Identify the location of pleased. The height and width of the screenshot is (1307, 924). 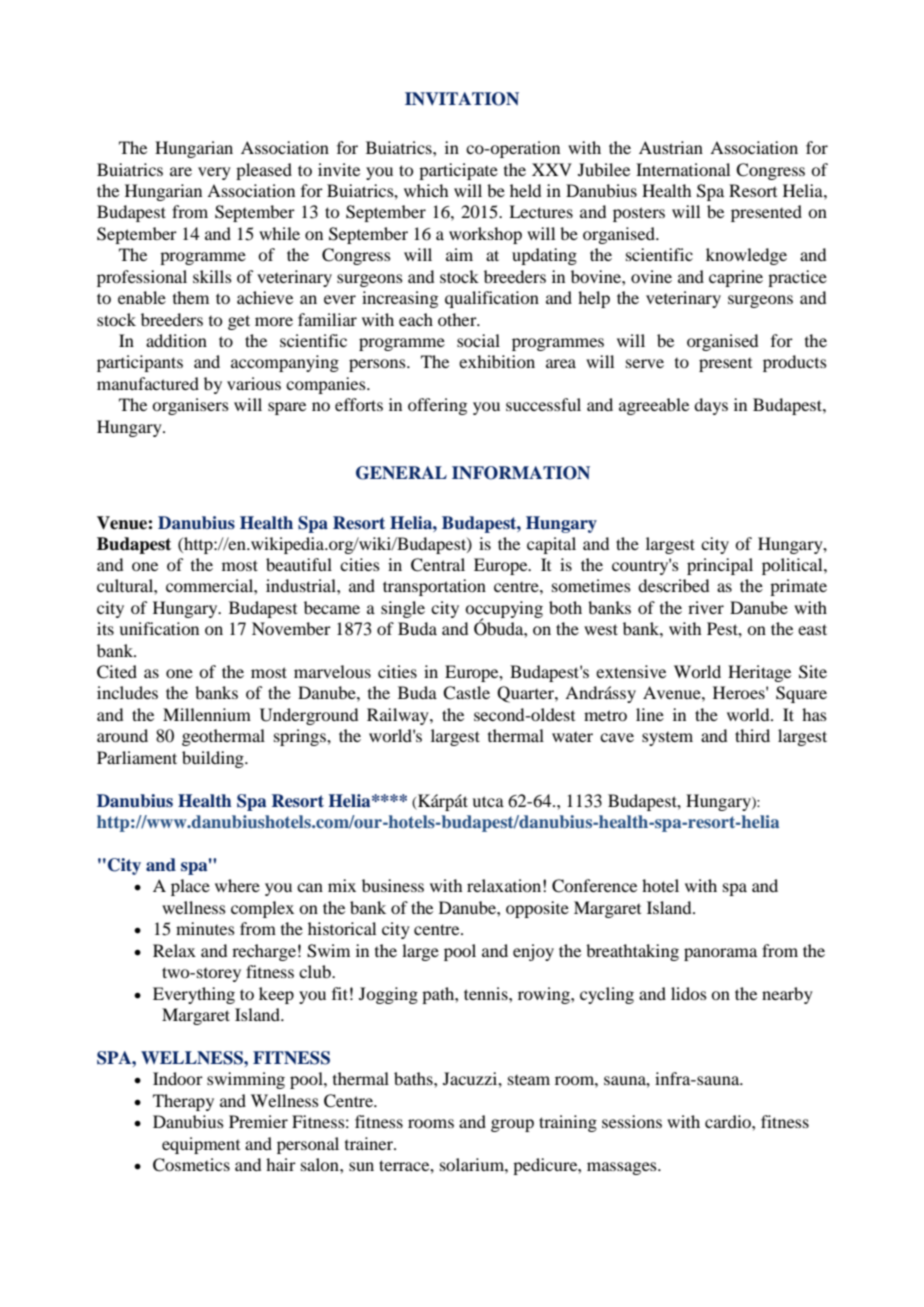
(264, 171).
